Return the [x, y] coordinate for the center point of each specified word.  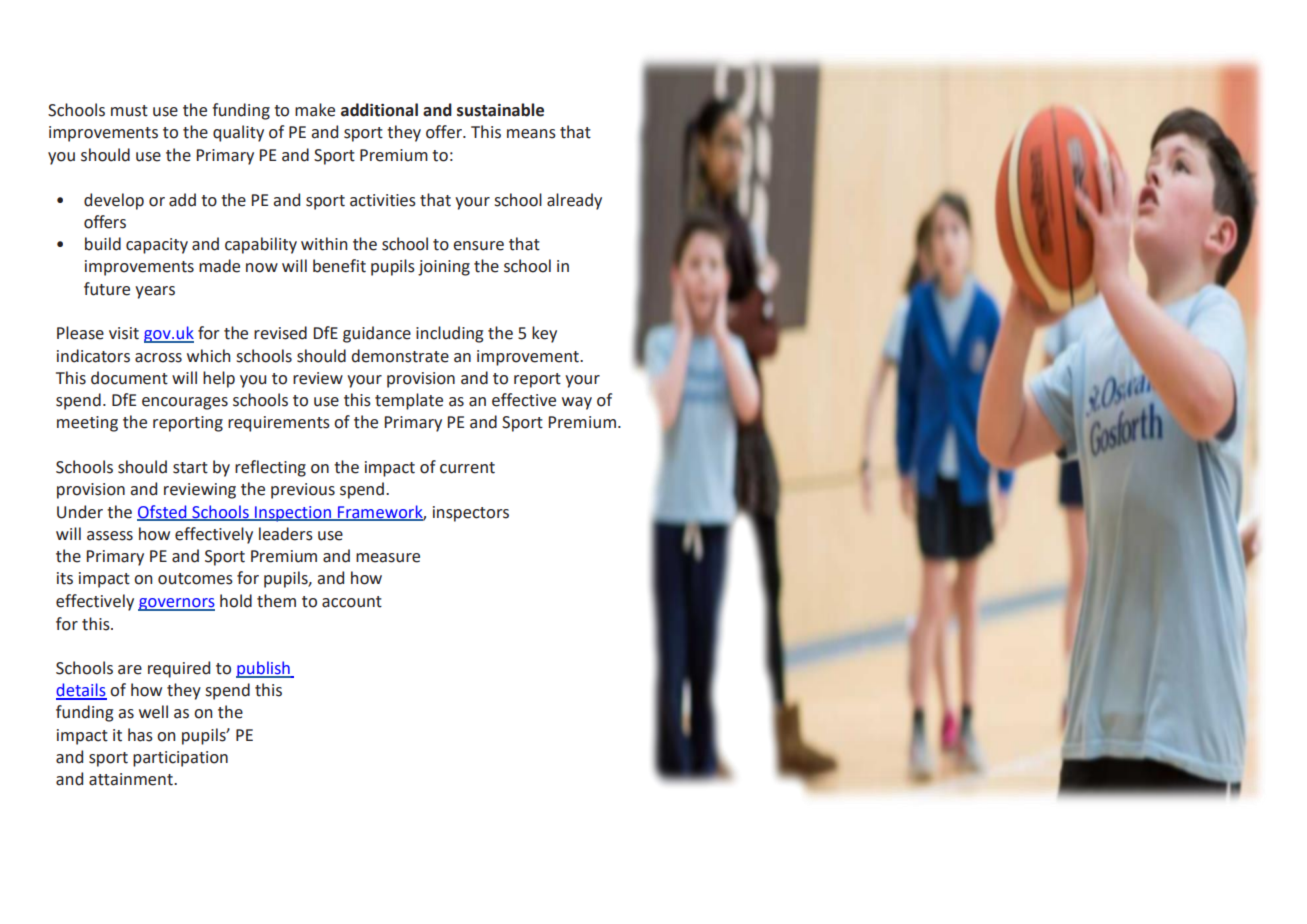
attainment [132, 779]
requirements [279, 424]
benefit [339, 266]
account [352, 602]
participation [180, 759]
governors [176, 604]
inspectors [471, 514]
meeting [87, 424]
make [315, 110]
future [107, 289]
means [531, 134]
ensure [478, 246]
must [129, 111]
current [467, 468]
